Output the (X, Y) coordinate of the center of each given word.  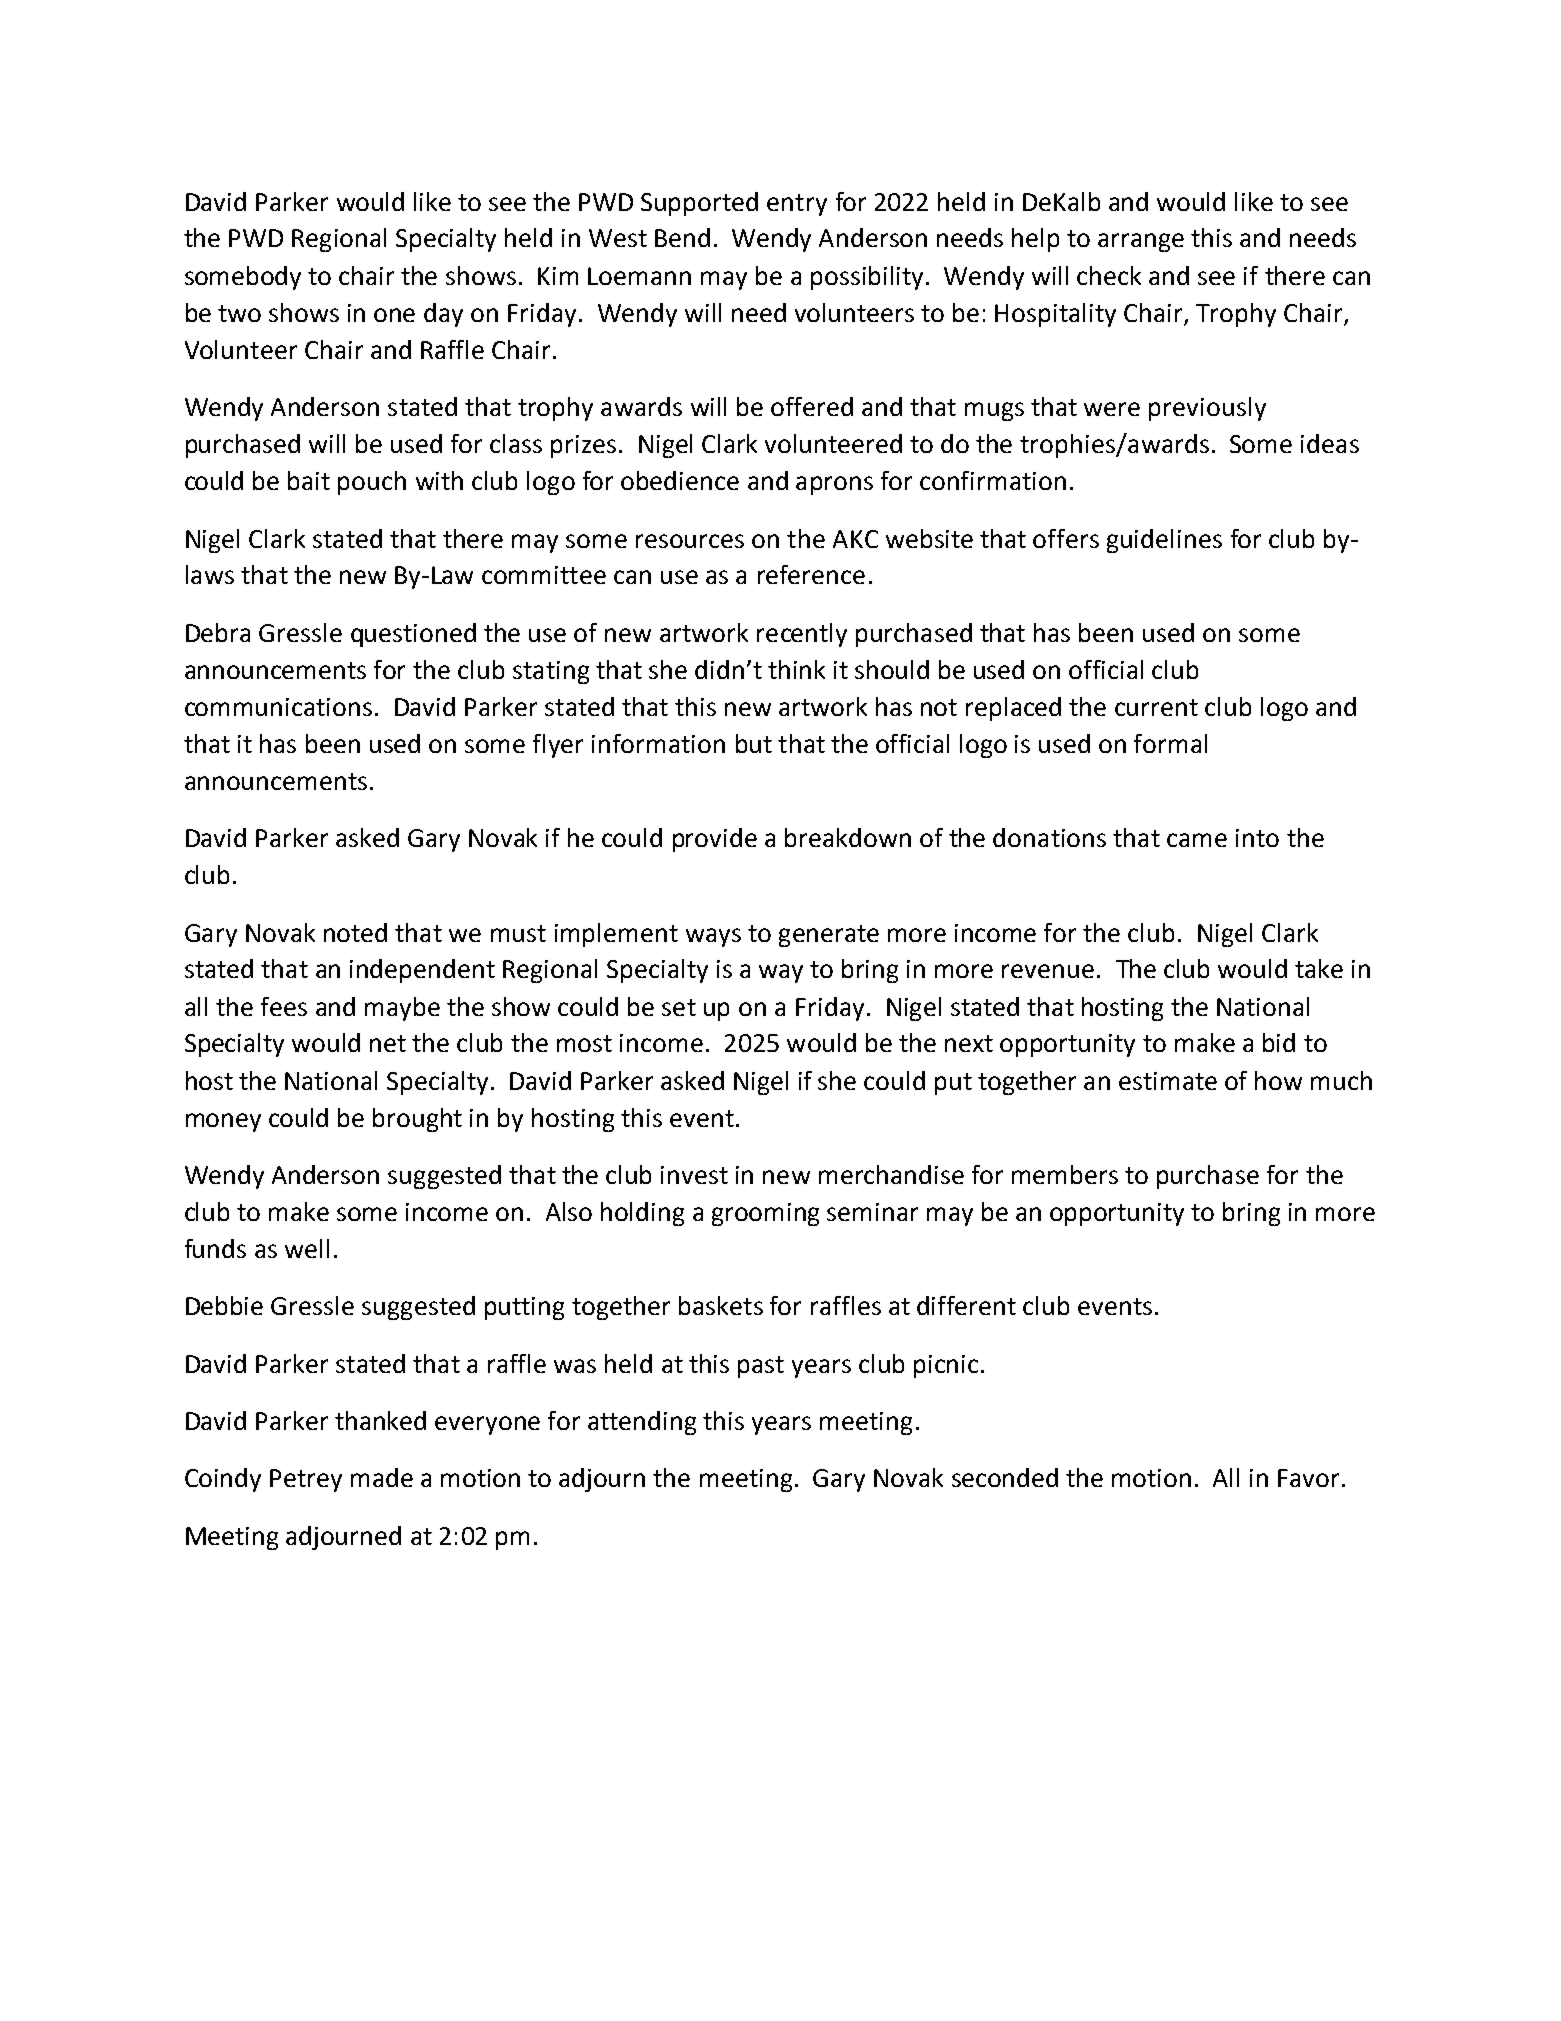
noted (355, 932)
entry (797, 205)
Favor (1308, 1478)
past (761, 1367)
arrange (1141, 242)
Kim (558, 276)
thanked (380, 1420)
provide (715, 840)
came (1197, 840)
